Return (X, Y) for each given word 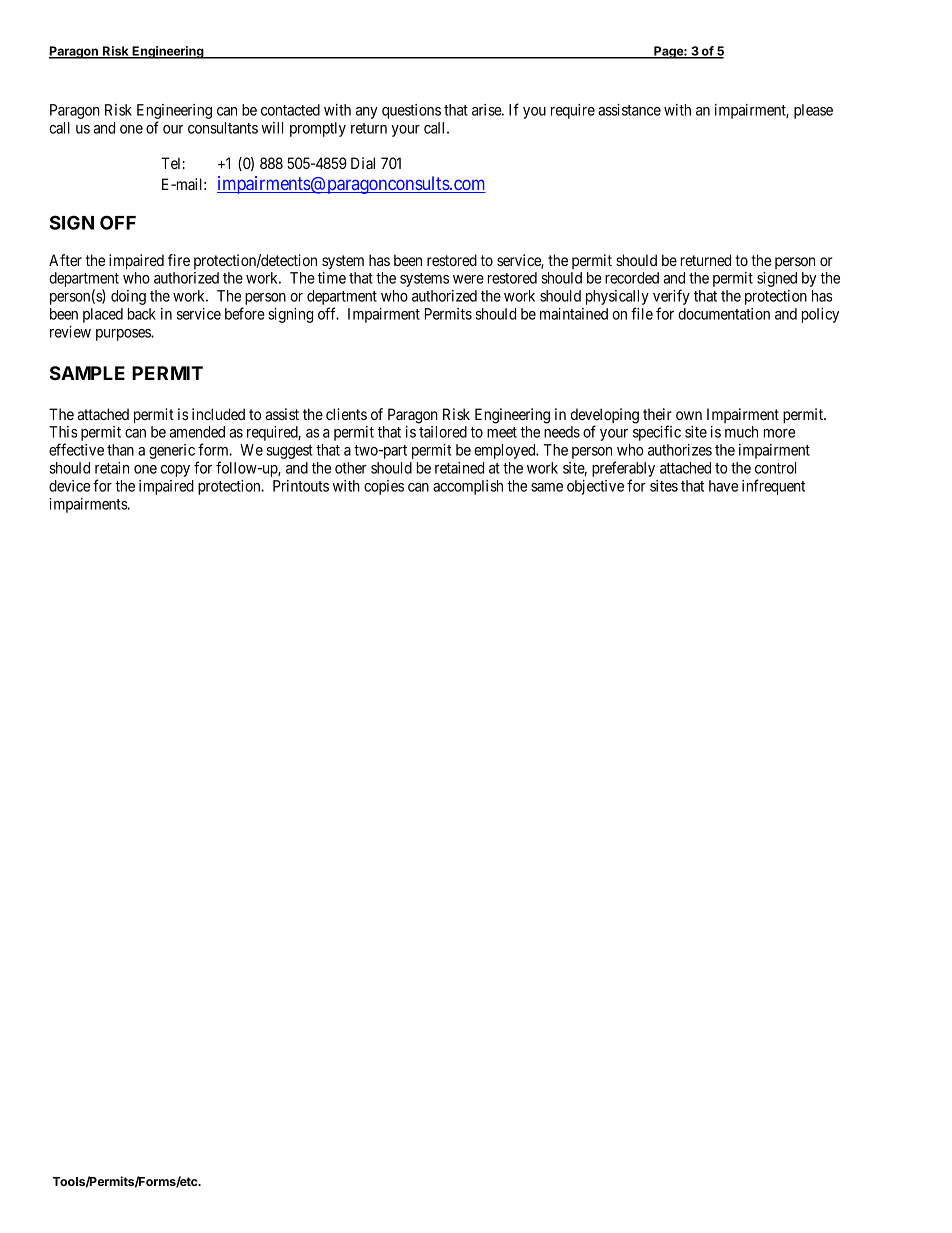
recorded (632, 278)
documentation (724, 314)
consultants (223, 128)
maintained (574, 314)
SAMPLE (87, 373)
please (813, 111)
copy (175, 471)
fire (179, 260)
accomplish (468, 487)
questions (411, 111)
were (468, 279)
